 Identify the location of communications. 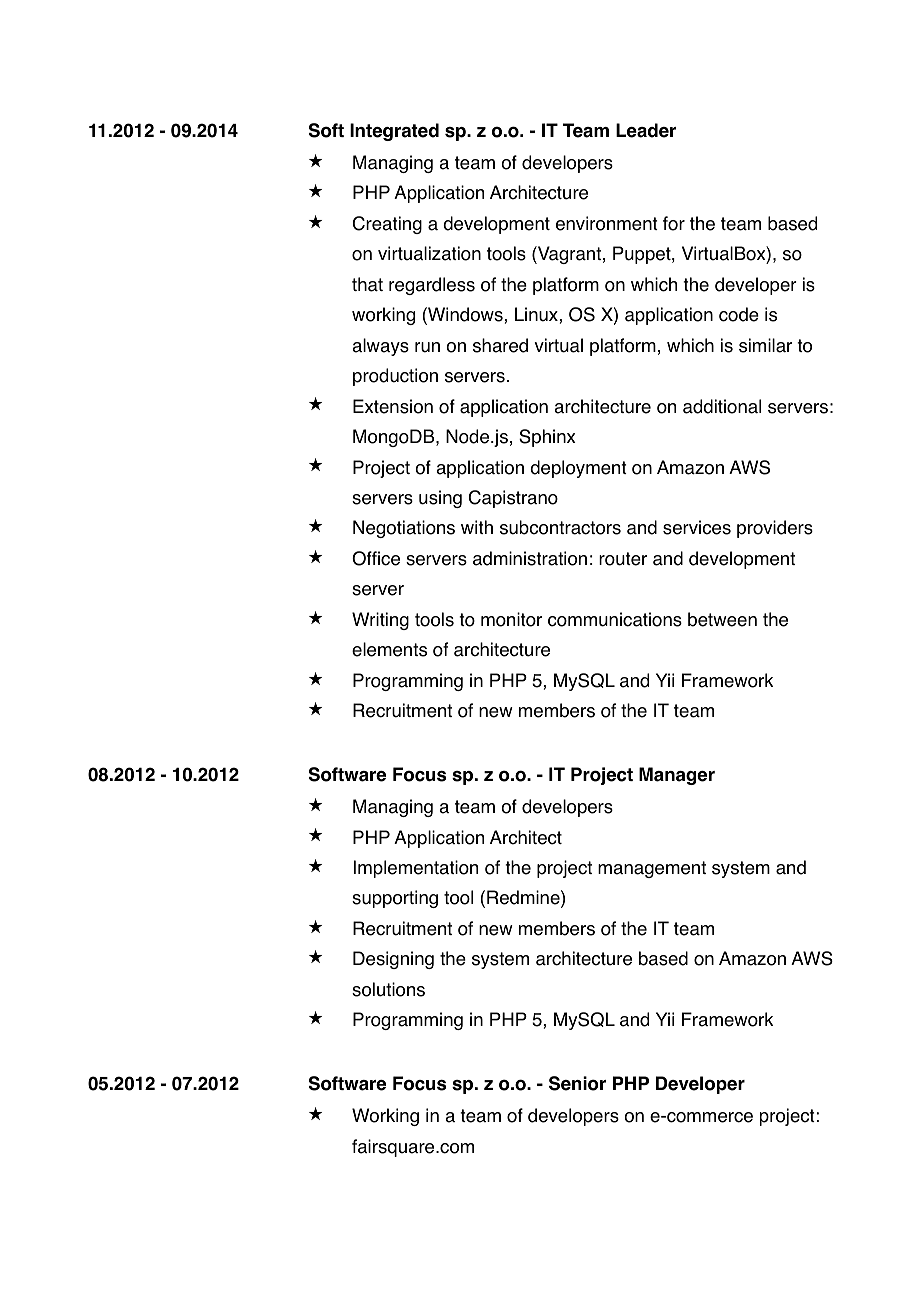
(615, 619).
